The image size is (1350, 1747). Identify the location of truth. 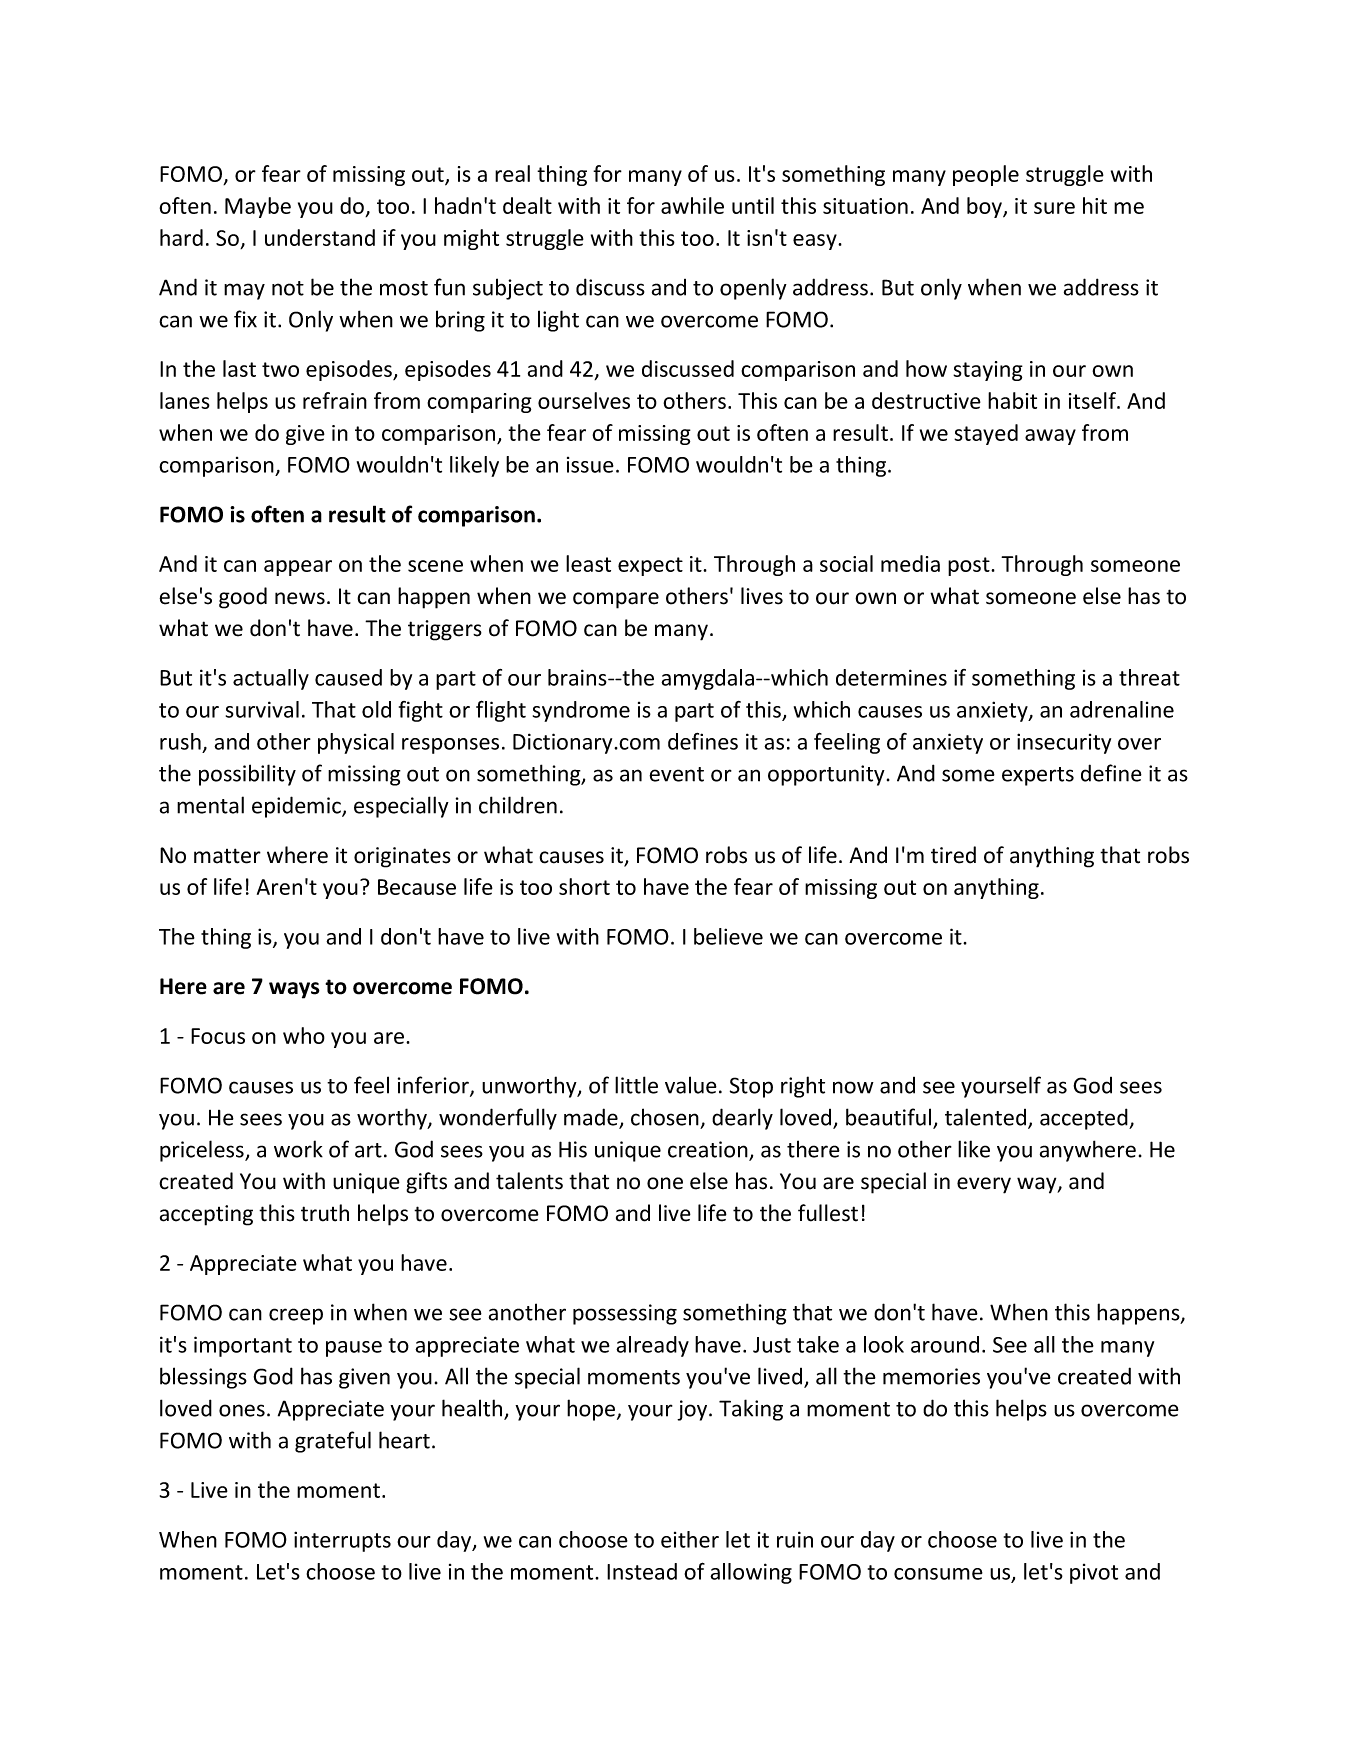
(325, 1213).
